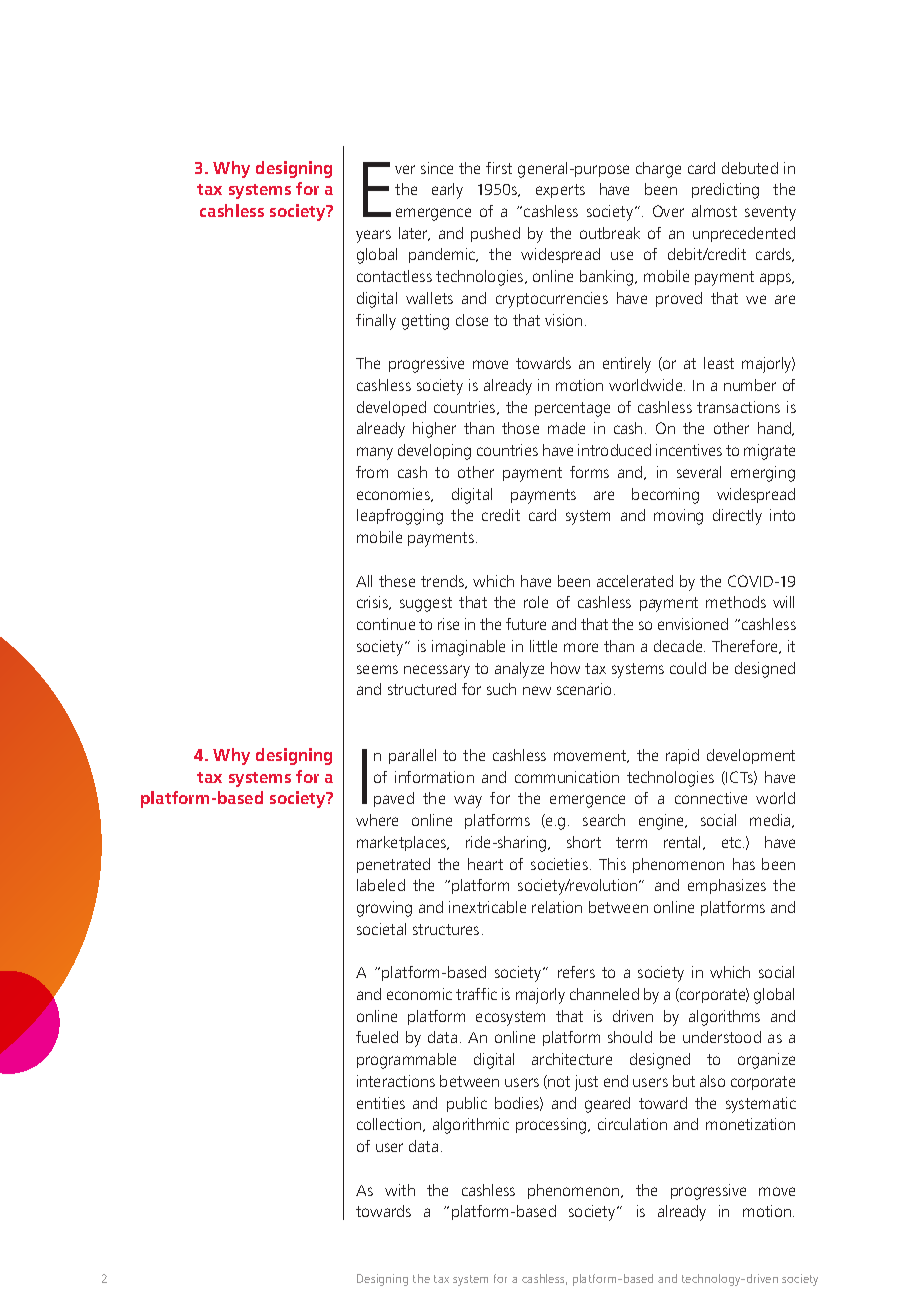  Describe the element at coordinates (394, 495) in the image. I see `economies` at that location.
